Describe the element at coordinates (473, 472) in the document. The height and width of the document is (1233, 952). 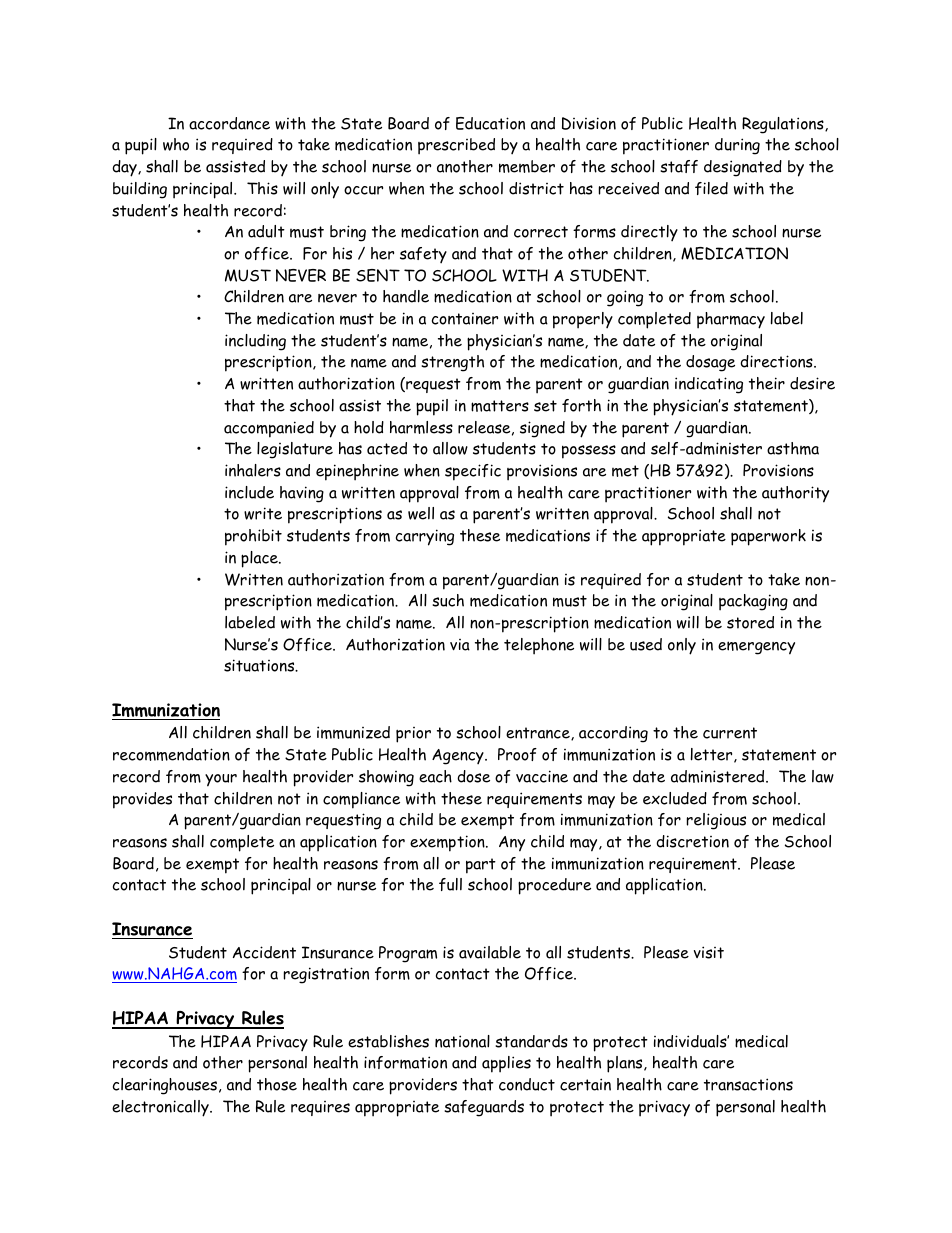
I see `specific` at that location.
